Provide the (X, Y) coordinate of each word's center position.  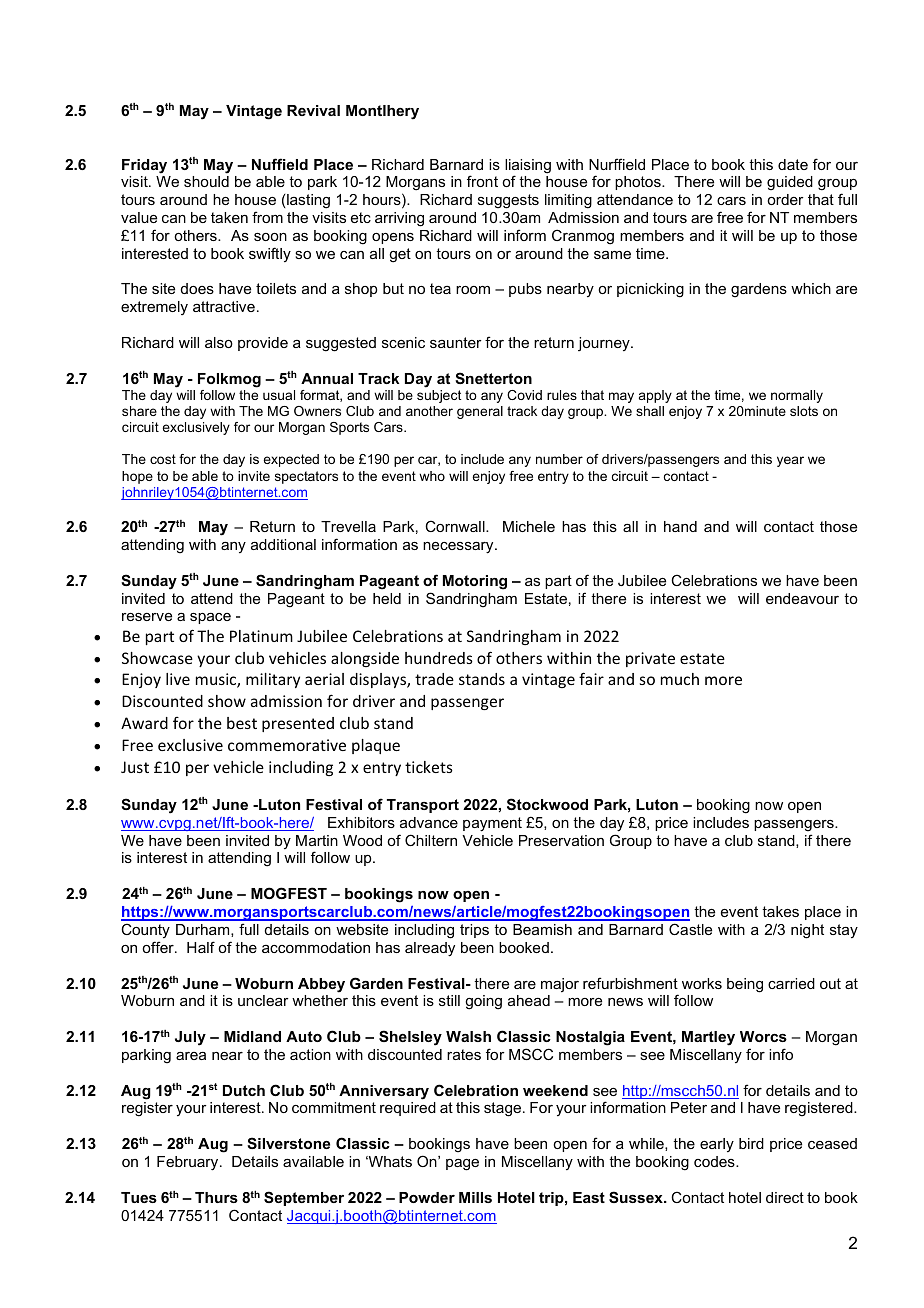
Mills (475, 1197)
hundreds (439, 658)
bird (751, 1143)
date (793, 164)
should (206, 181)
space (210, 618)
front (482, 181)
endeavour (802, 598)
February (189, 1163)
